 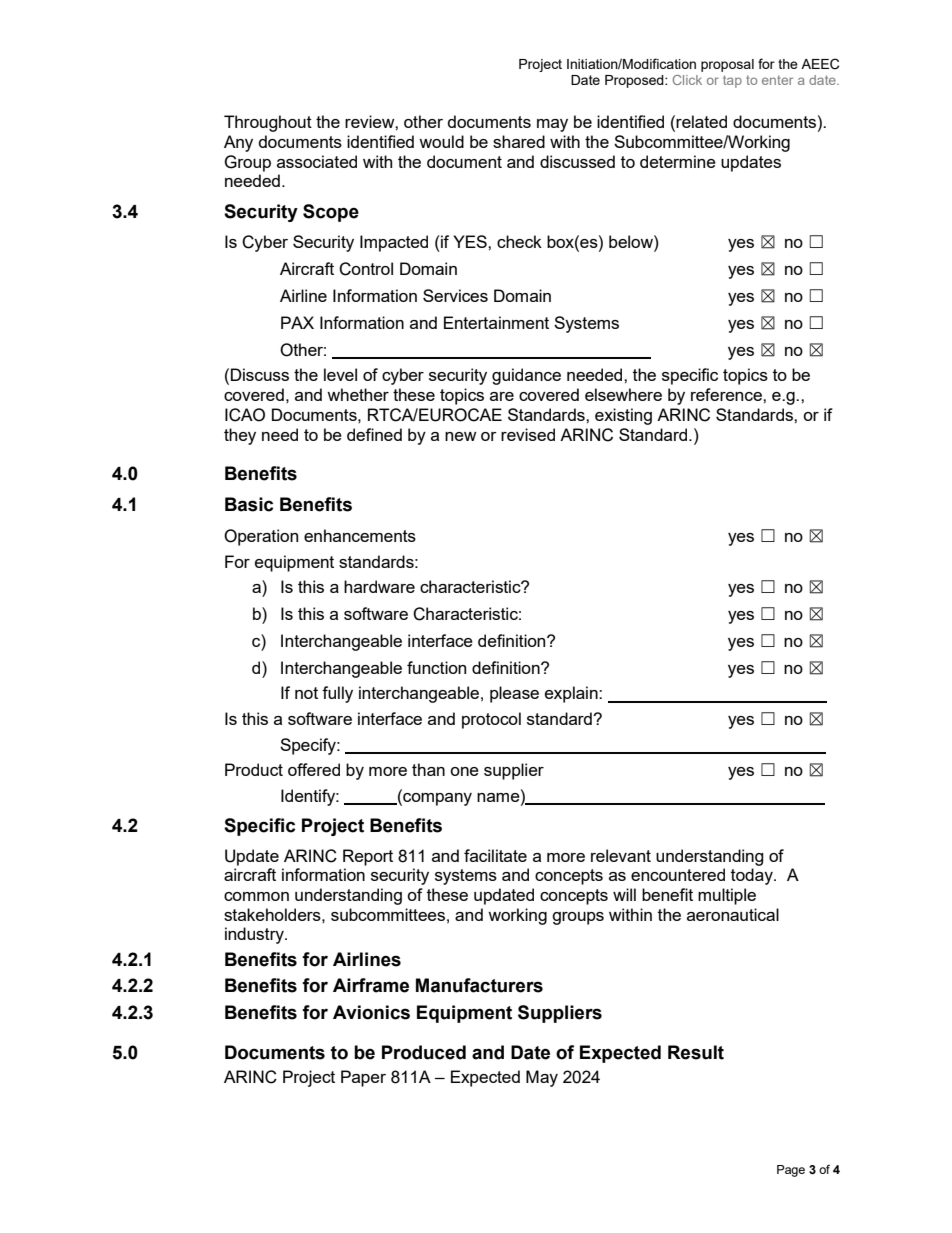 What do you see at coordinates (514, 694) in the screenshot?
I see `please` at bounding box center [514, 694].
